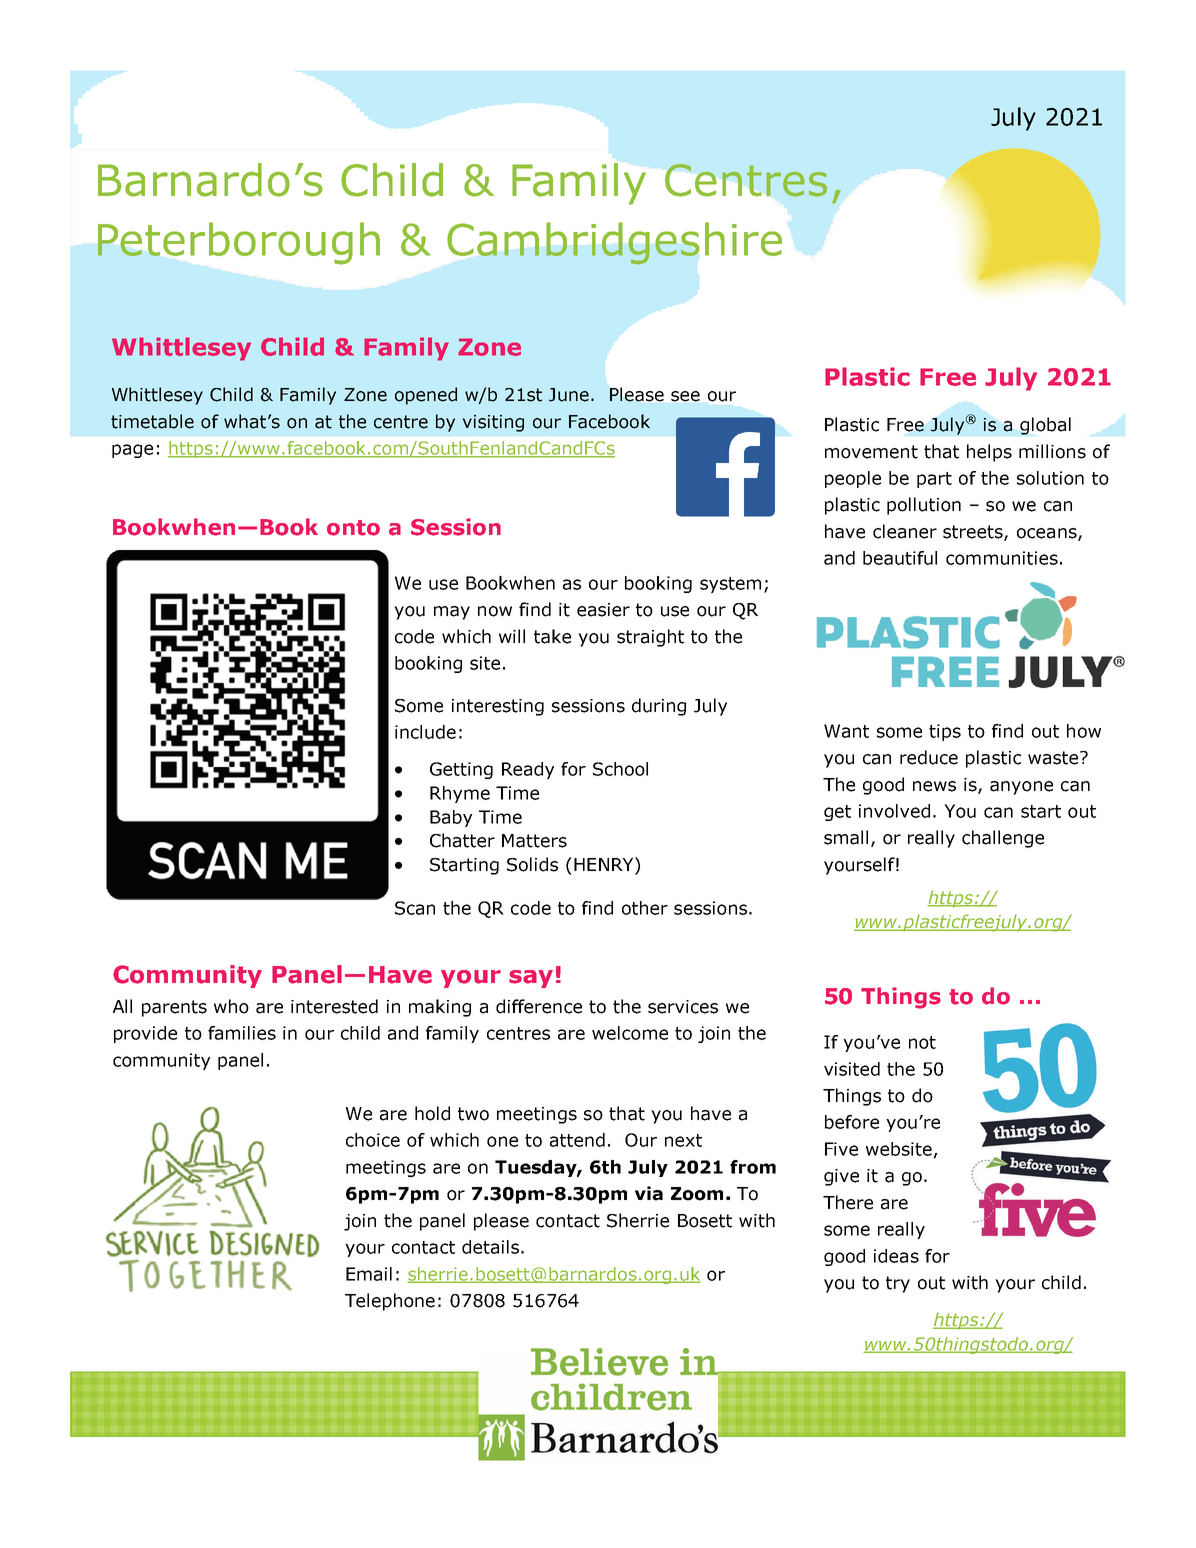 This screenshot has width=1196, height=1548. What do you see at coordinates (620, 769) in the screenshot?
I see `School` at bounding box center [620, 769].
